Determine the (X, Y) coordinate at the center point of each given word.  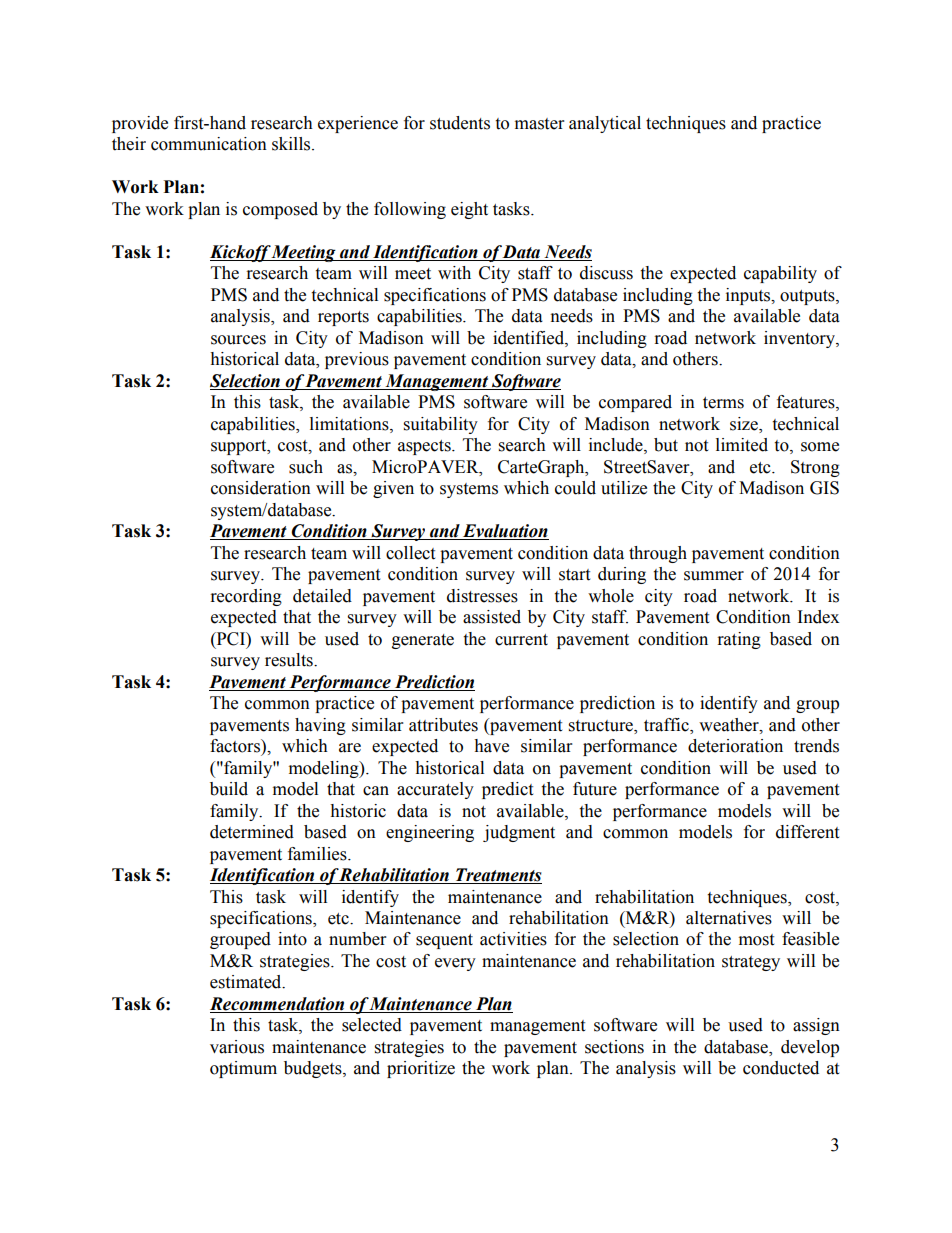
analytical (605, 124)
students (460, 123)
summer (714, 576)
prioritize (421, 1069)
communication (209, 144)
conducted (781, 1068)
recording (246, 597)
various (237, 1047)
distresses (482, 596)
